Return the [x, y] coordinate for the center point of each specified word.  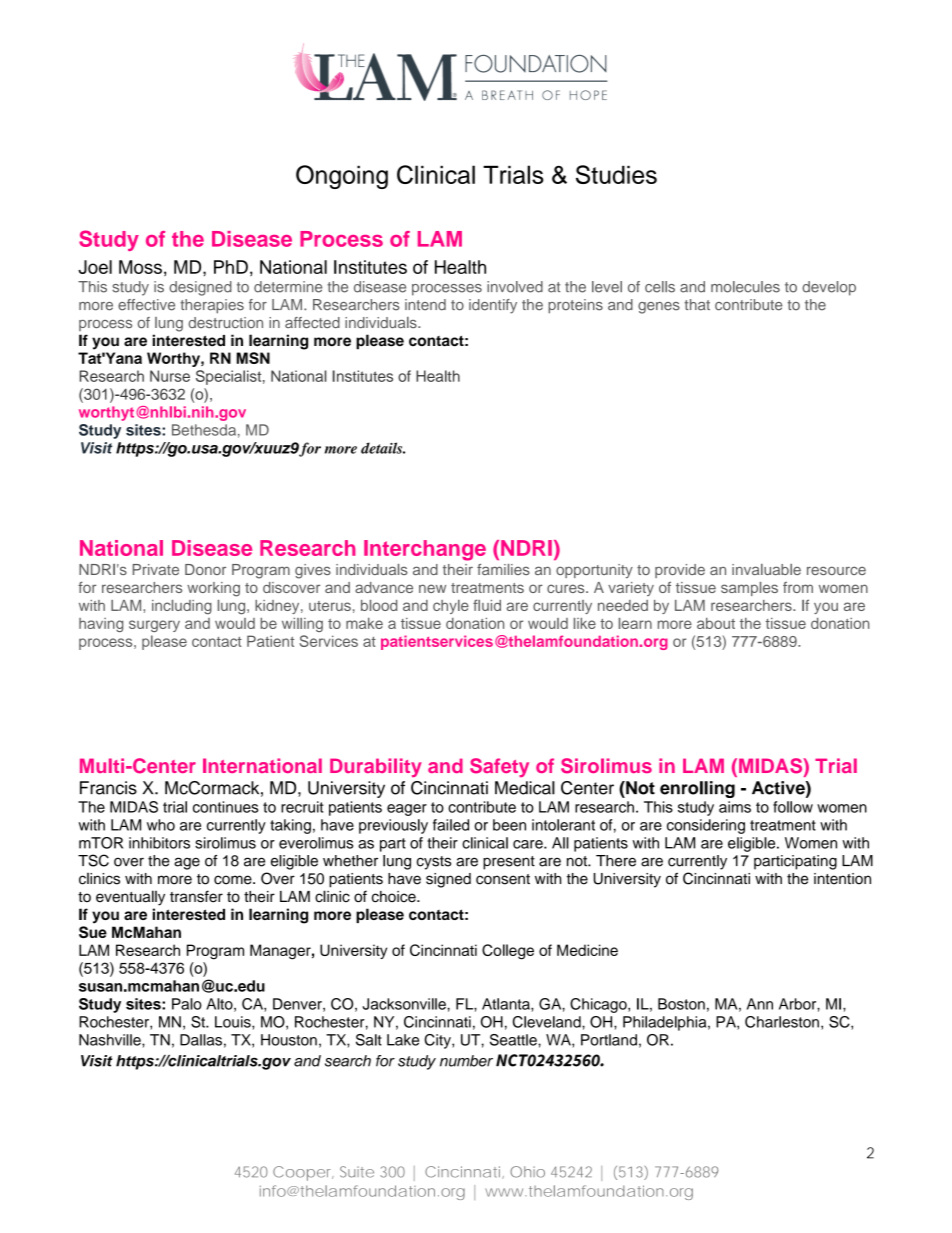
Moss [140, 267]
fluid [487, 605]
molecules [745, 287]
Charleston [782, 1022]
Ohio [527, 1172]
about [716, 623]
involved [515, 287]
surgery [154, 626]
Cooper [303, 1173]
